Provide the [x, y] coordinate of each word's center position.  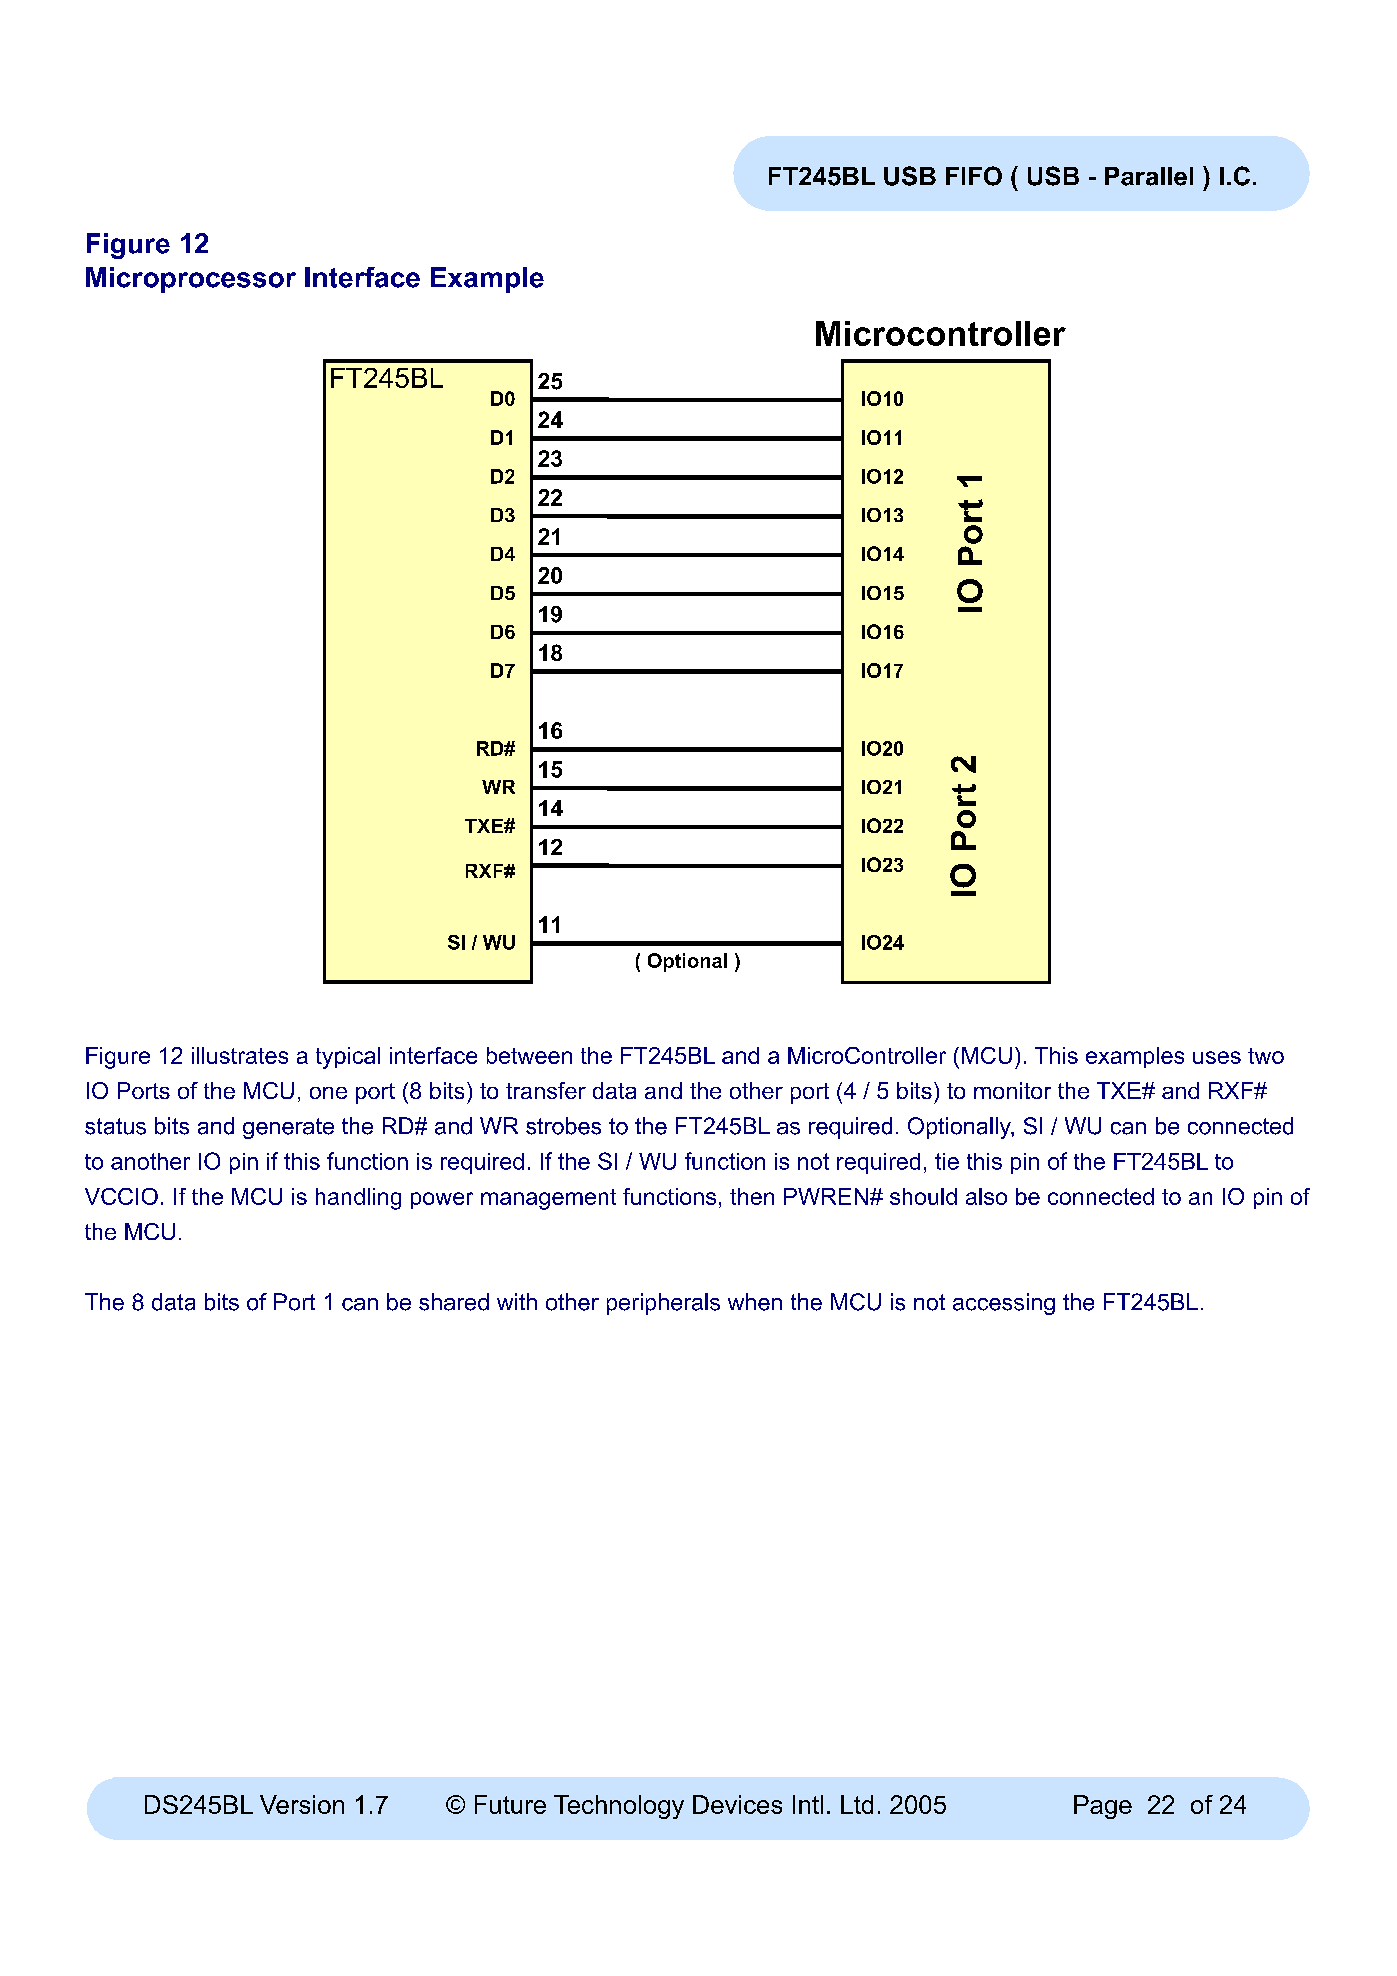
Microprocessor [191, 280]
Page [1103, 1807]
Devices [737, 1804]
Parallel [1149, 176]
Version [302, 1804]
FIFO [974, 176]
